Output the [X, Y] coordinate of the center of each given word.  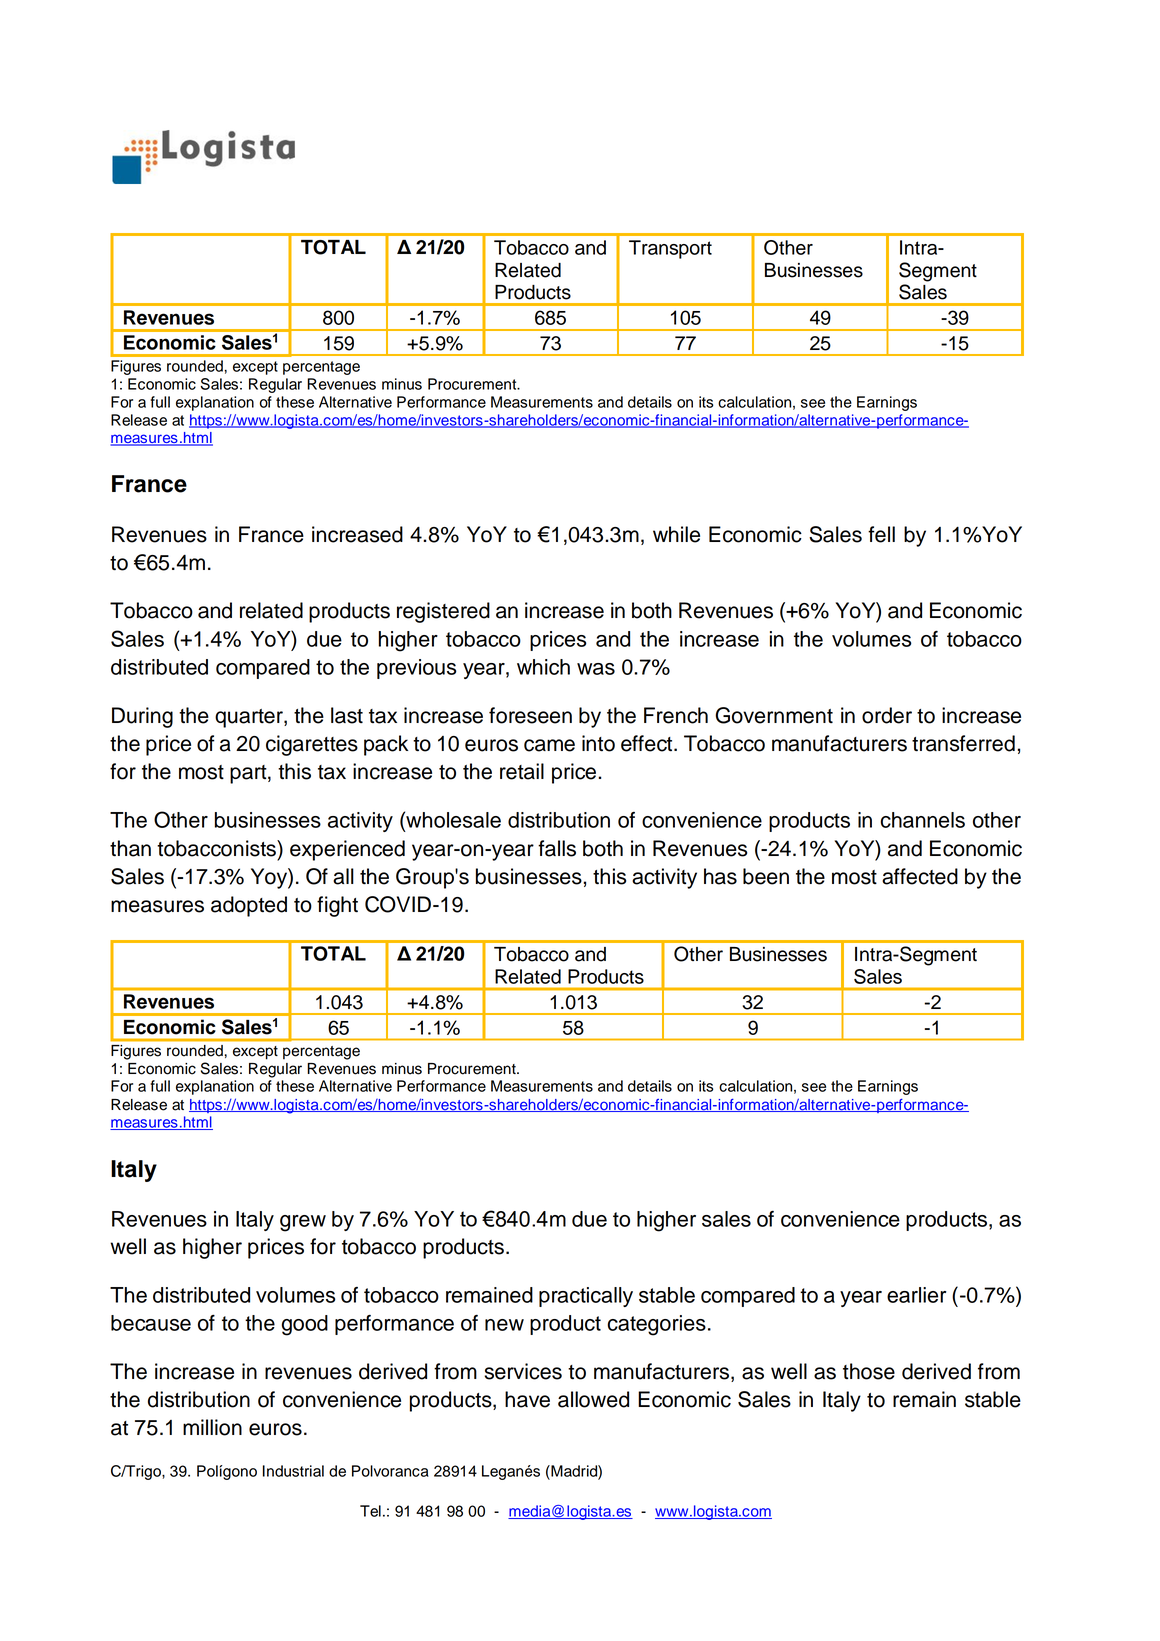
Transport [670, 249]
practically [586, 1297]
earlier [916, 1295]
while [676, 534]
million [212, 1427]
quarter [250, 718]
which [543, 667]
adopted [249, 906]
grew [303, 1223]
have [527, 1399]
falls [557, 848]
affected [920, 876]
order [887, 715]
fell [881, 534]
